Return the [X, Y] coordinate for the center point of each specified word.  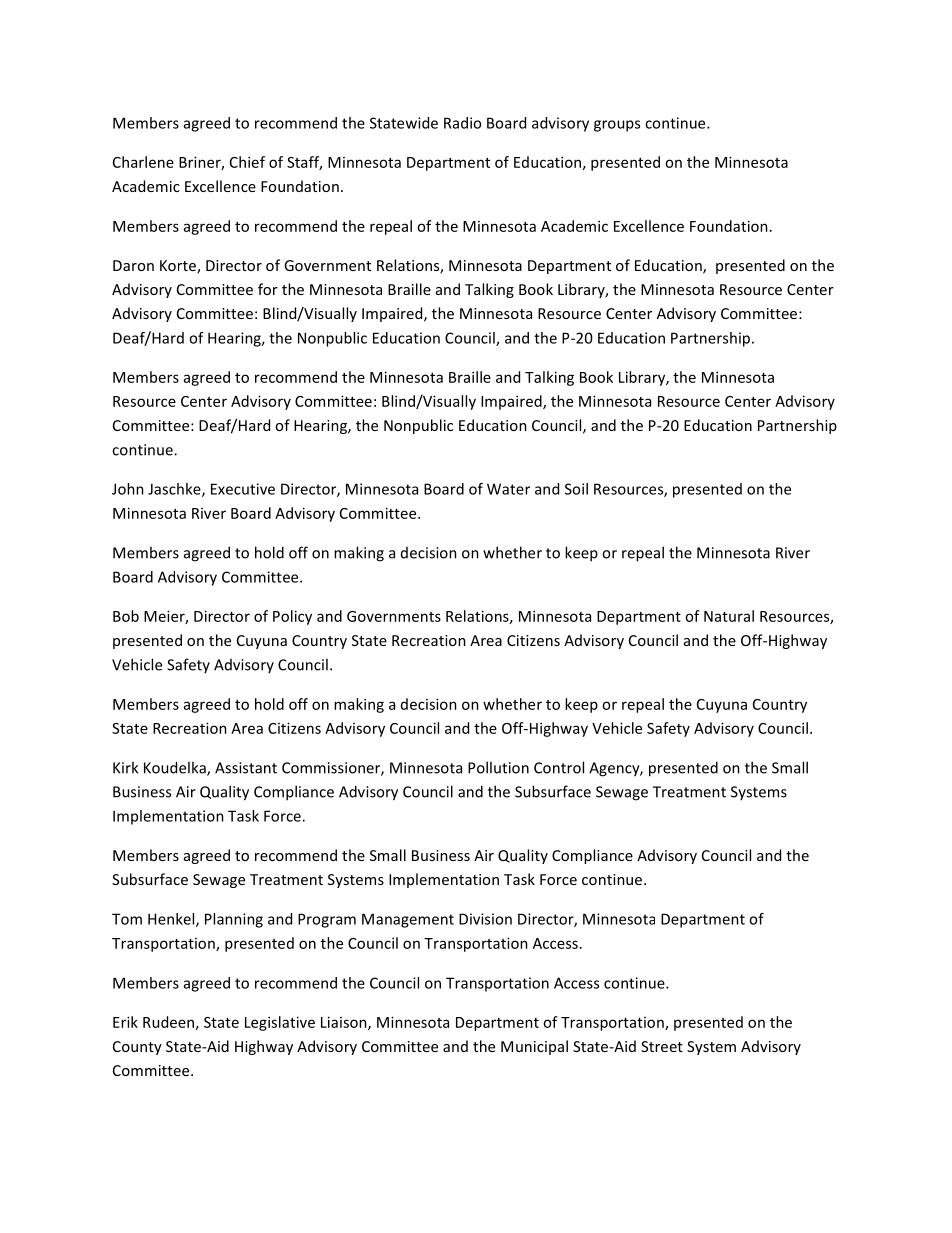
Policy [292, 617]
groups [617, 126]
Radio [462, 123]
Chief [247, 162]
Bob [126, 616]
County [137, 1048]
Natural [729, 616]
